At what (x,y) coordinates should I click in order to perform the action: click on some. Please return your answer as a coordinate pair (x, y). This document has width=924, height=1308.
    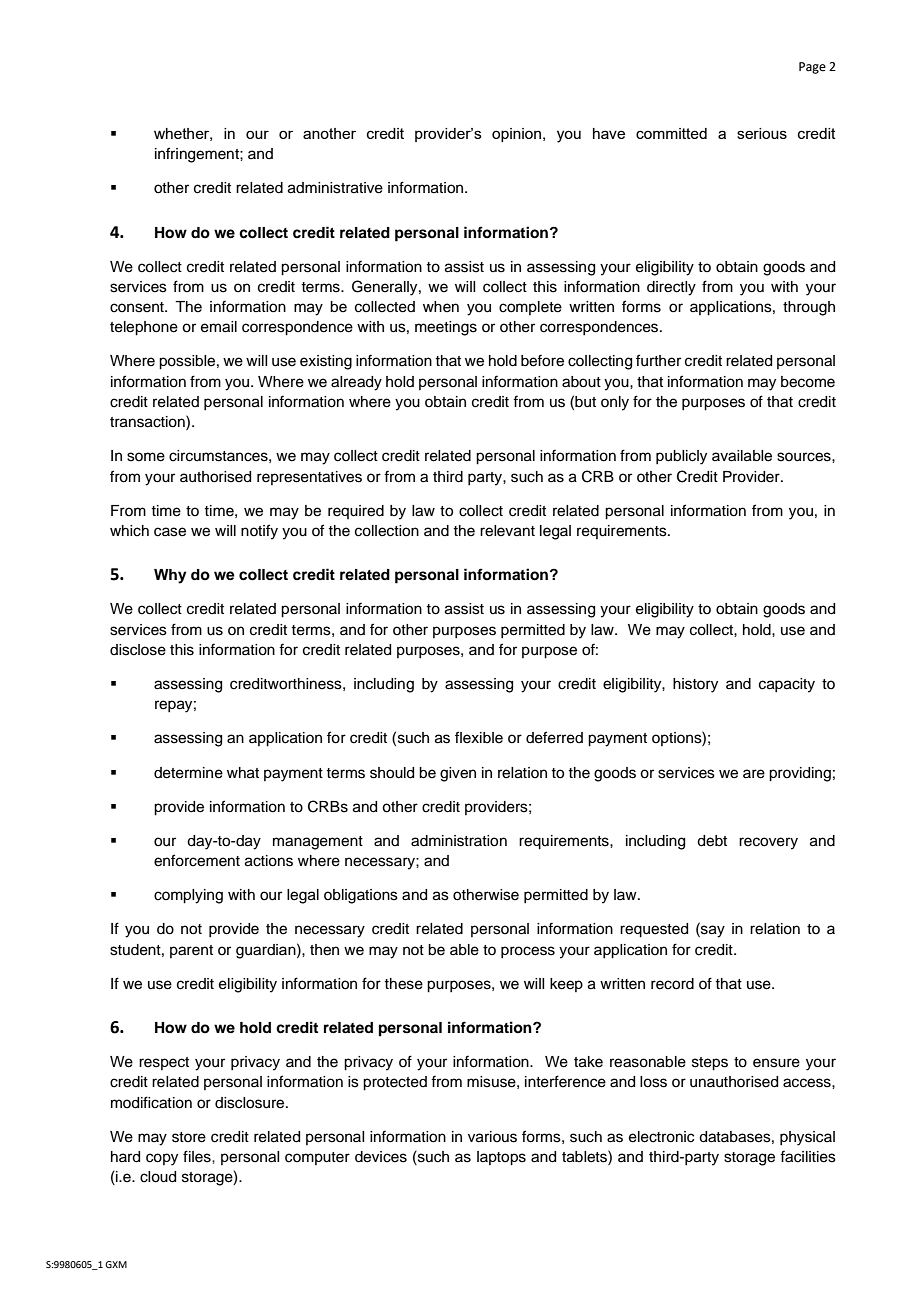
    Looking at the image, I should click on (146, 457).
